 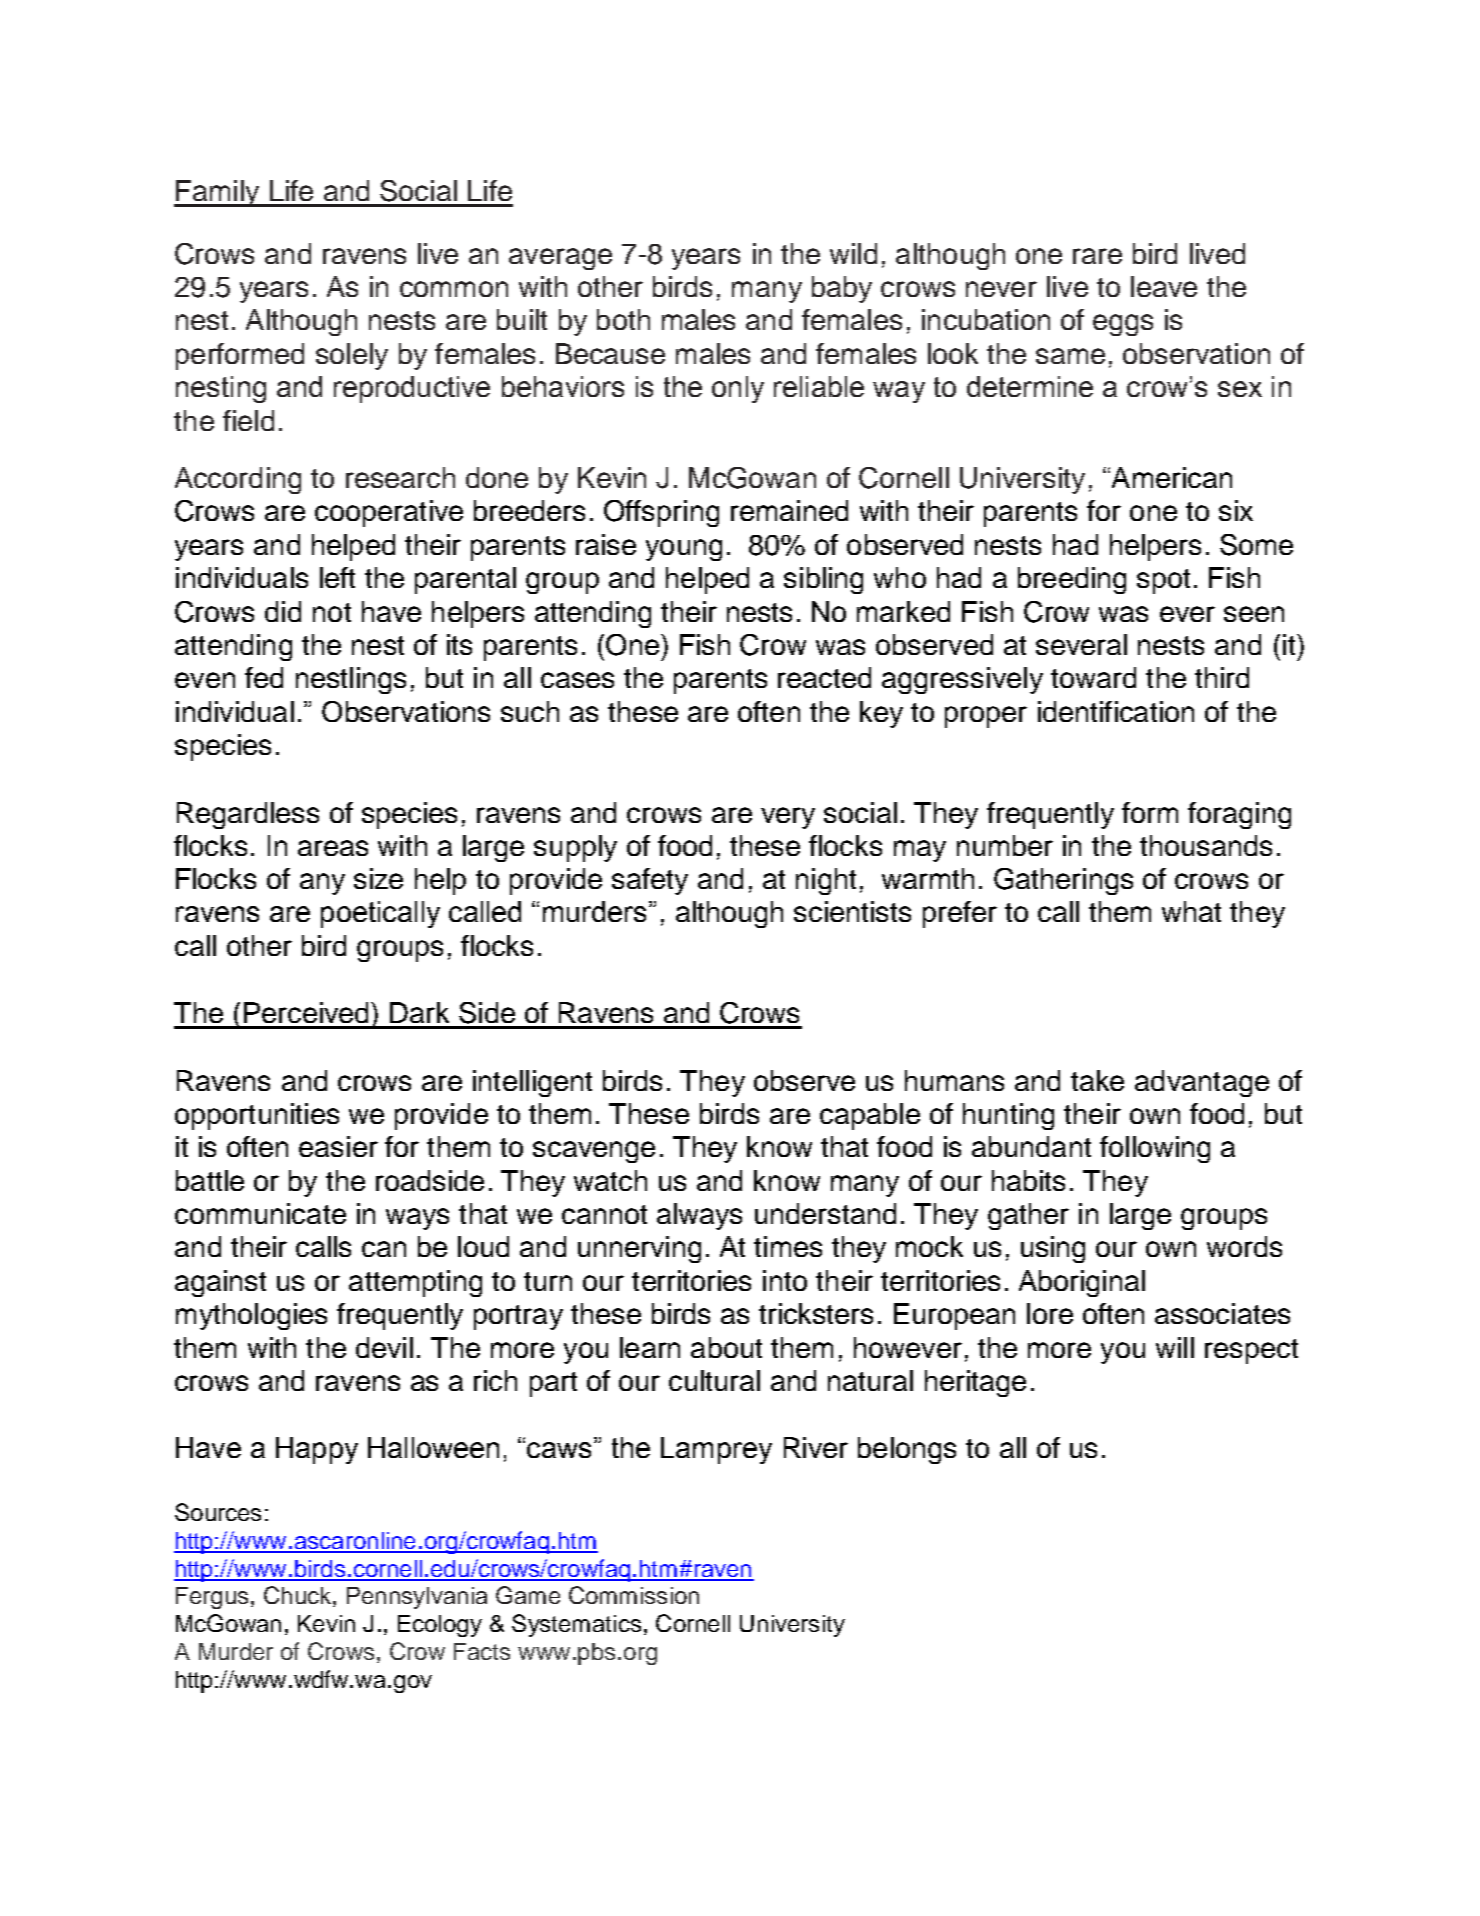 What do you see at coordinates (853, 253) in the document?
I see `wild` at bounding box center [853, 253].
